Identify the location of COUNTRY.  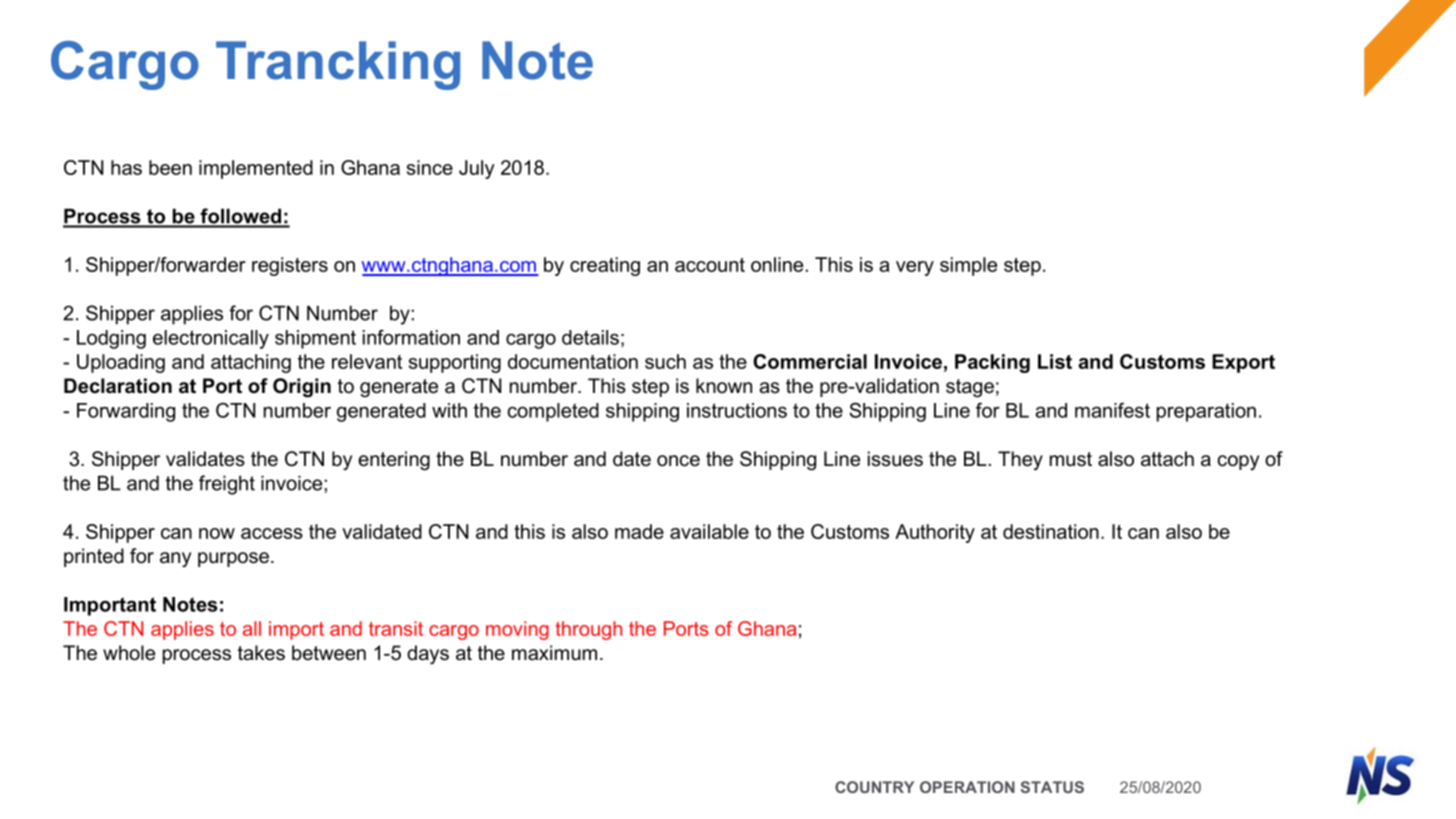
(874, 787).
